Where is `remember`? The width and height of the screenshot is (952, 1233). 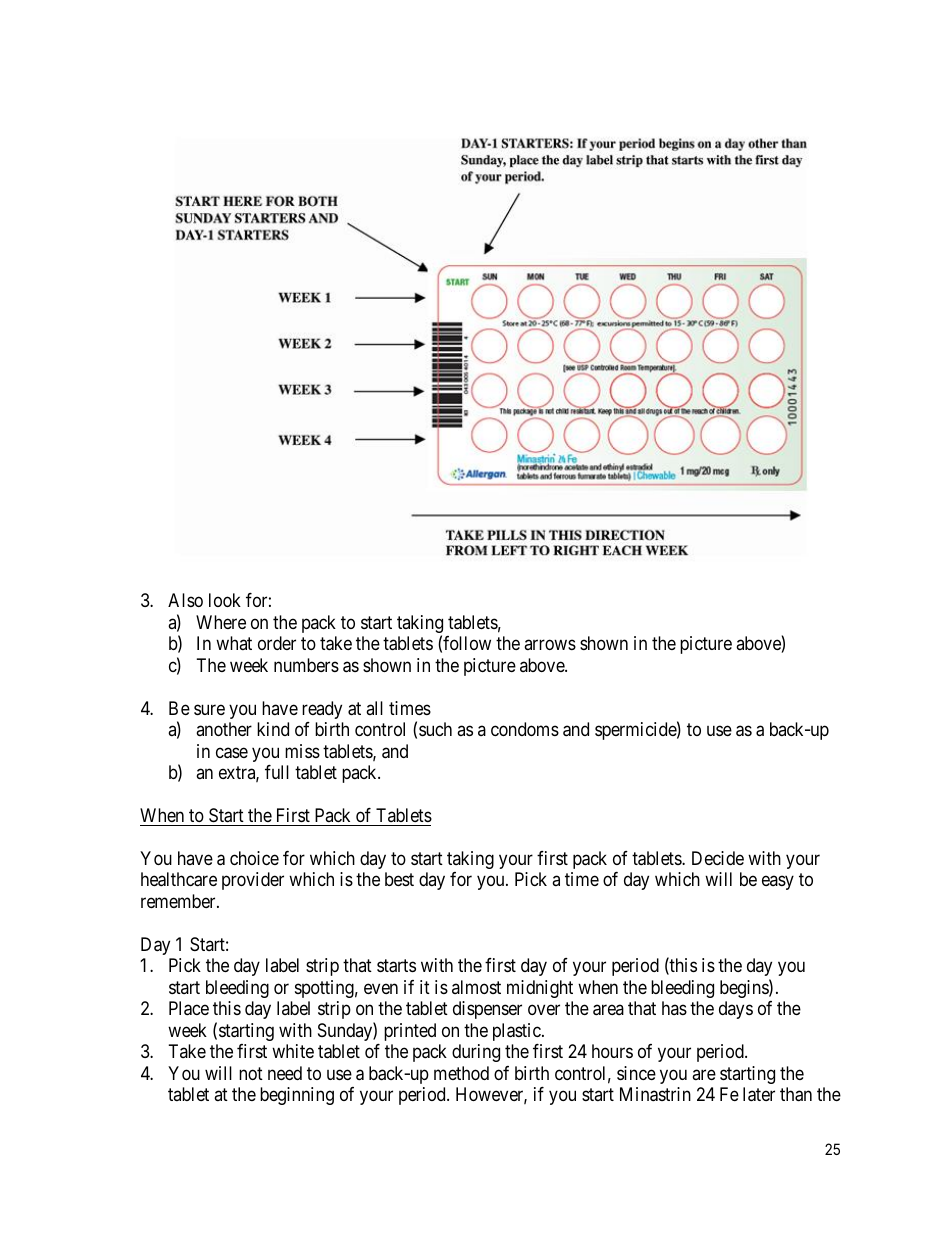
remember is located at coordinates (179, 901).
